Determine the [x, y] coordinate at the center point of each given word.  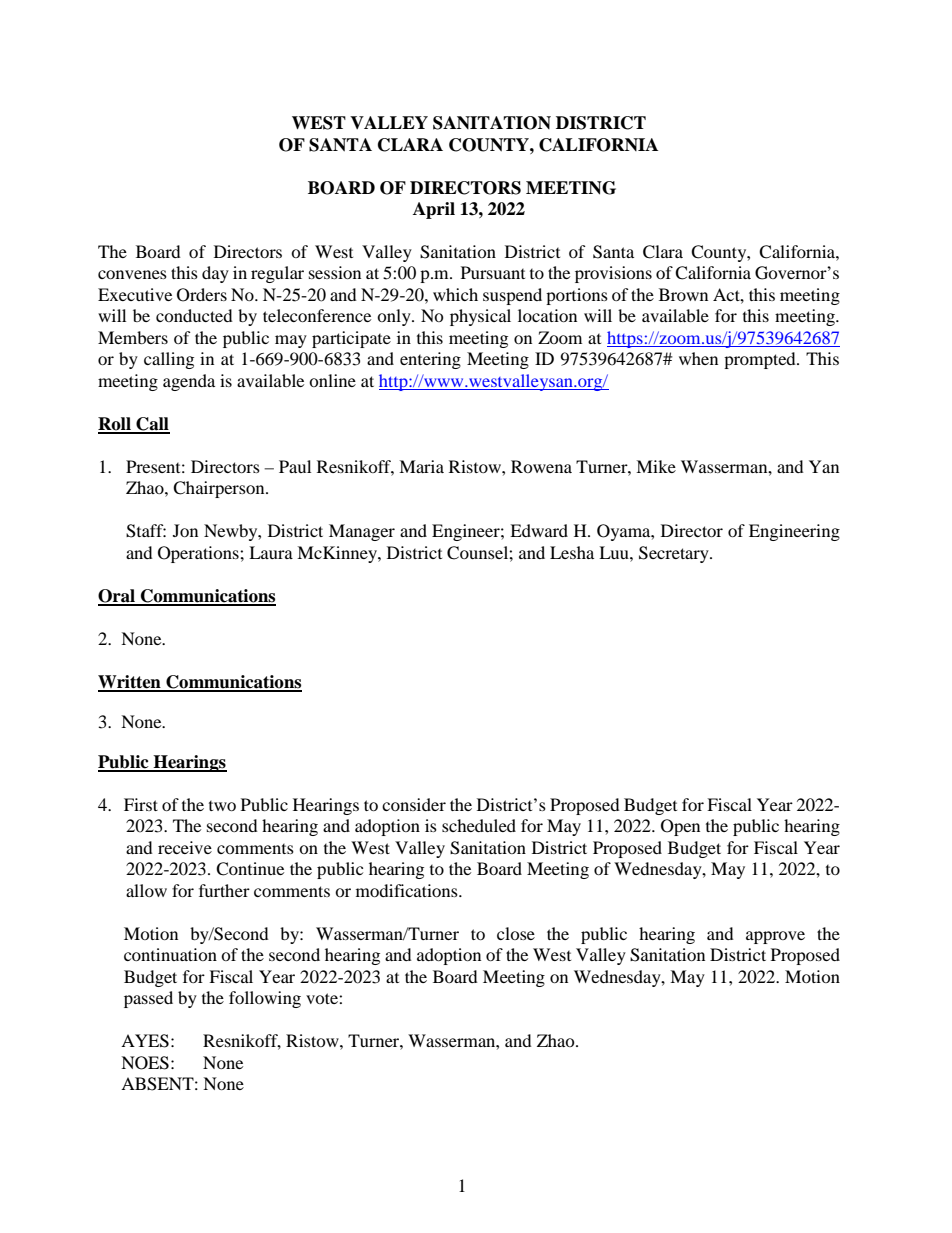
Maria [421, 466]
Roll [115, 425]
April [434, 210]
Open [680, 827]
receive [185, 847]
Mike [656, 466]
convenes [132, 274]
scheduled [479, 825]
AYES [145, 1041]
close [516, 933]
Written [130, 683]
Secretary [675, 554]
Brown [683, 294]
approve [775, 937]
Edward [539, 530]
